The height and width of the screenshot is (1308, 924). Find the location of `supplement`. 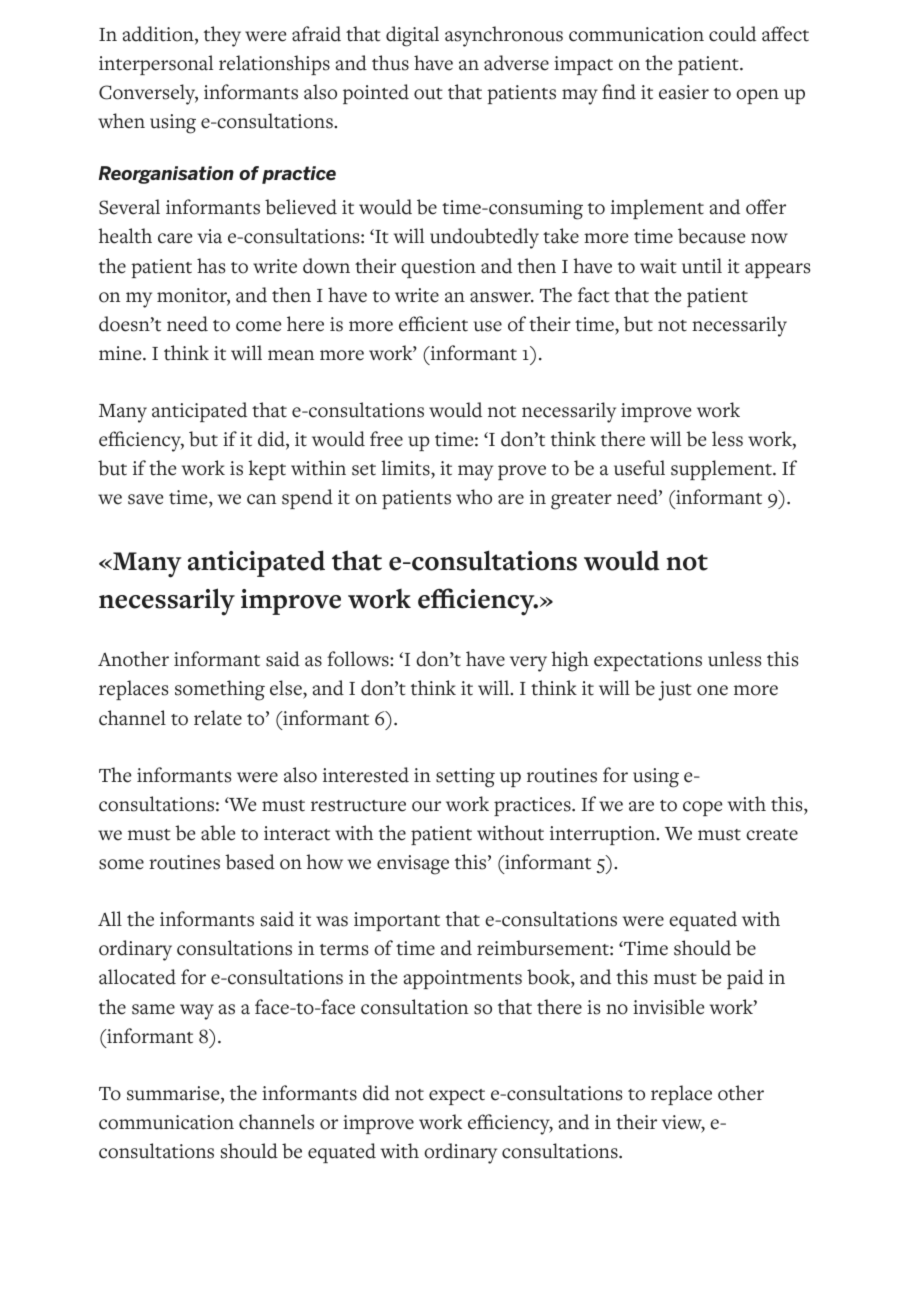

supplement is located at coordinates (722, 470).
